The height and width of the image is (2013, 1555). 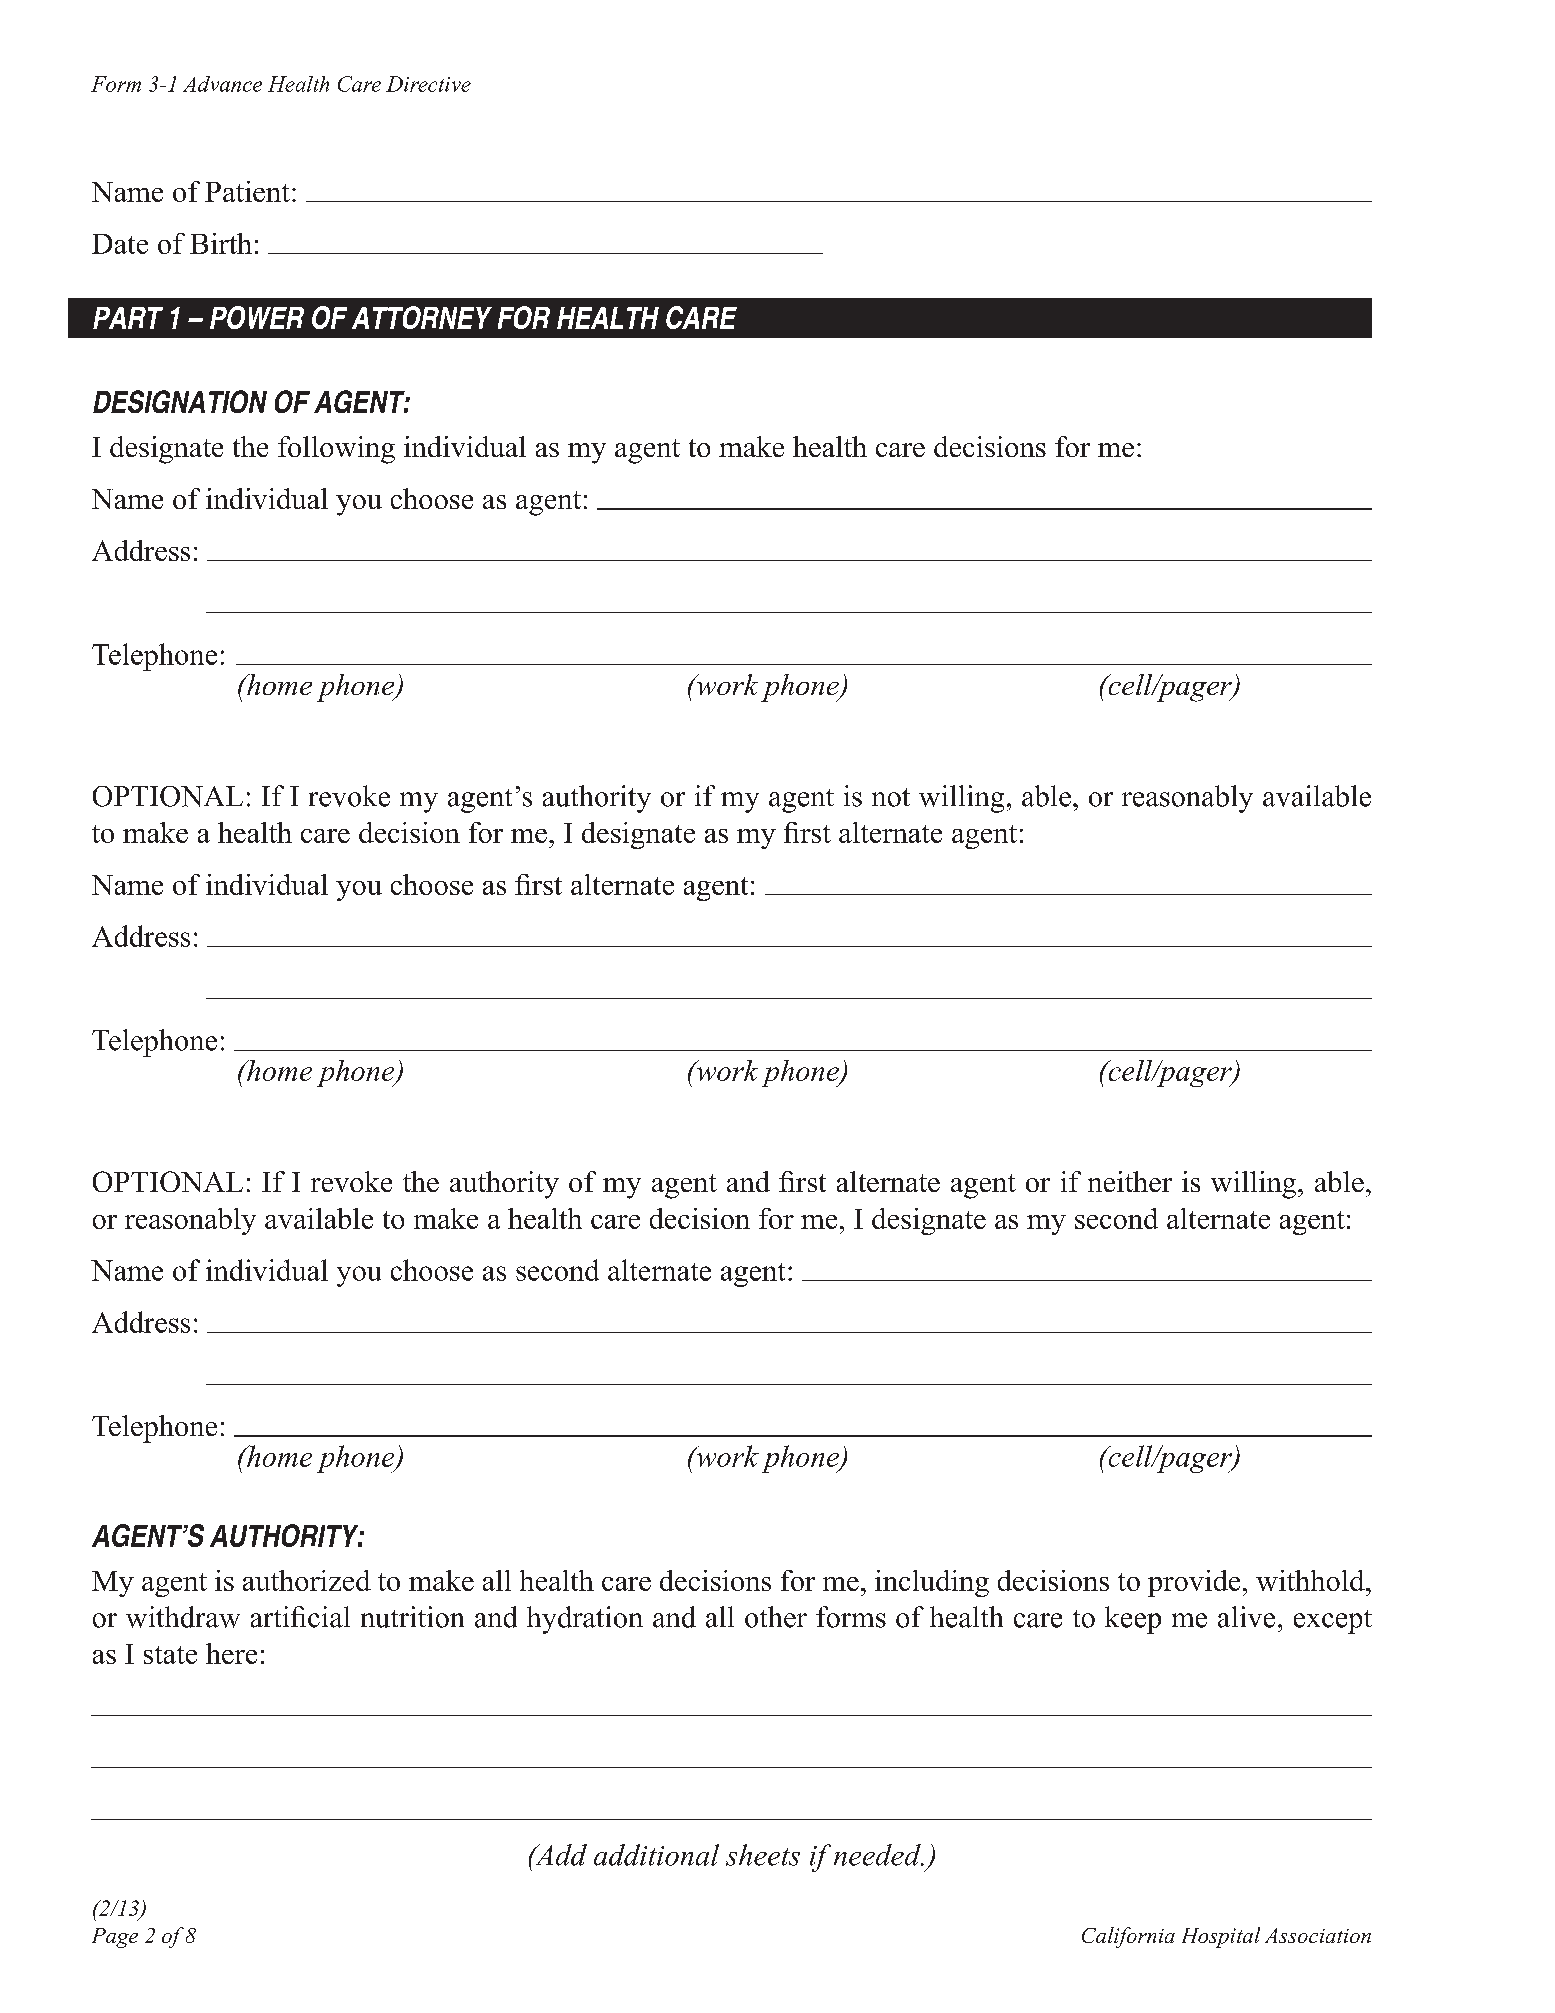 What do you see at coordinates (247, 191) in the image?
I see `Patient` at bounding box center [247, 191].
